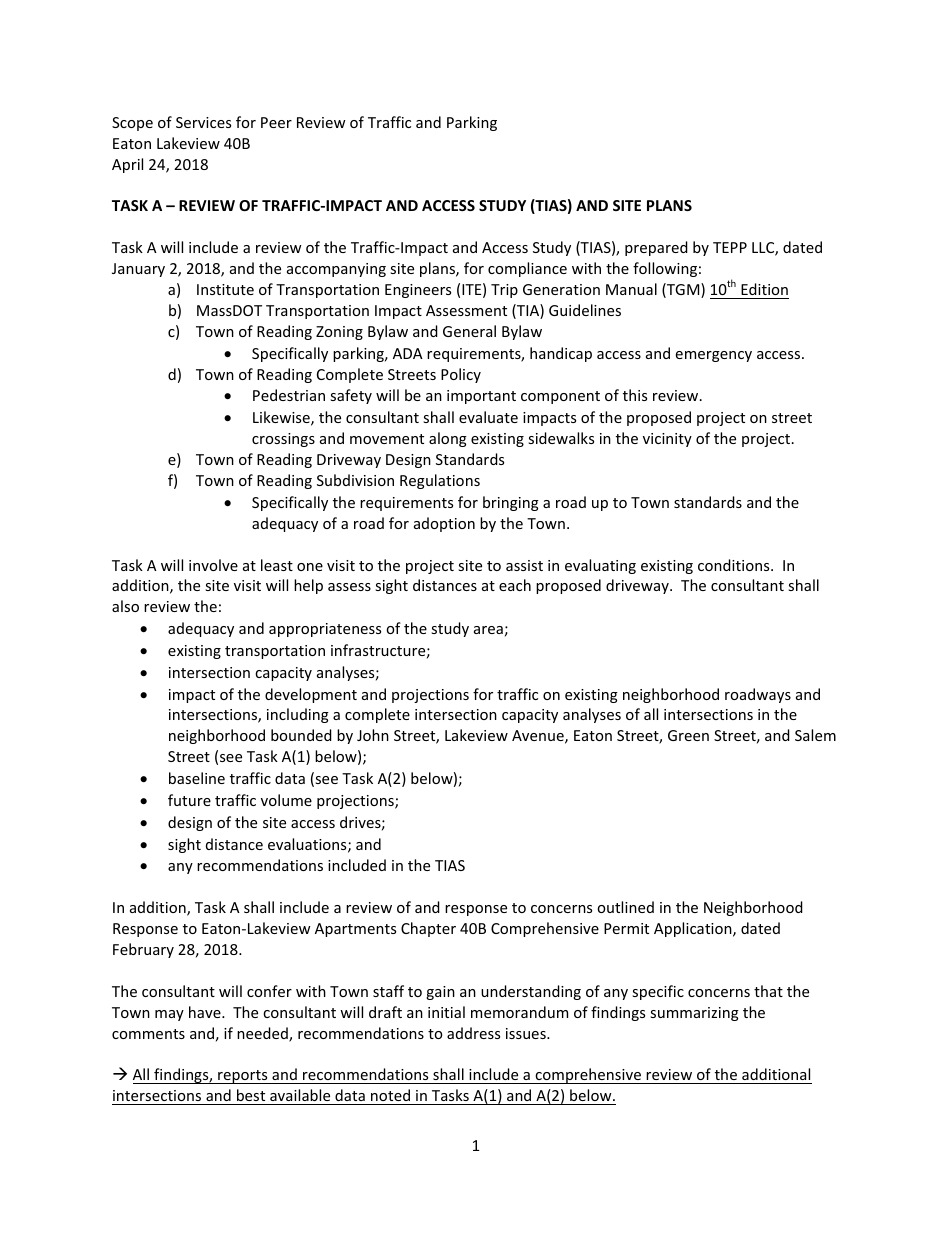  What do you see at coordinates (688, 735) in the screenshot?
I see `Green` at bounding box center [688, 735].
